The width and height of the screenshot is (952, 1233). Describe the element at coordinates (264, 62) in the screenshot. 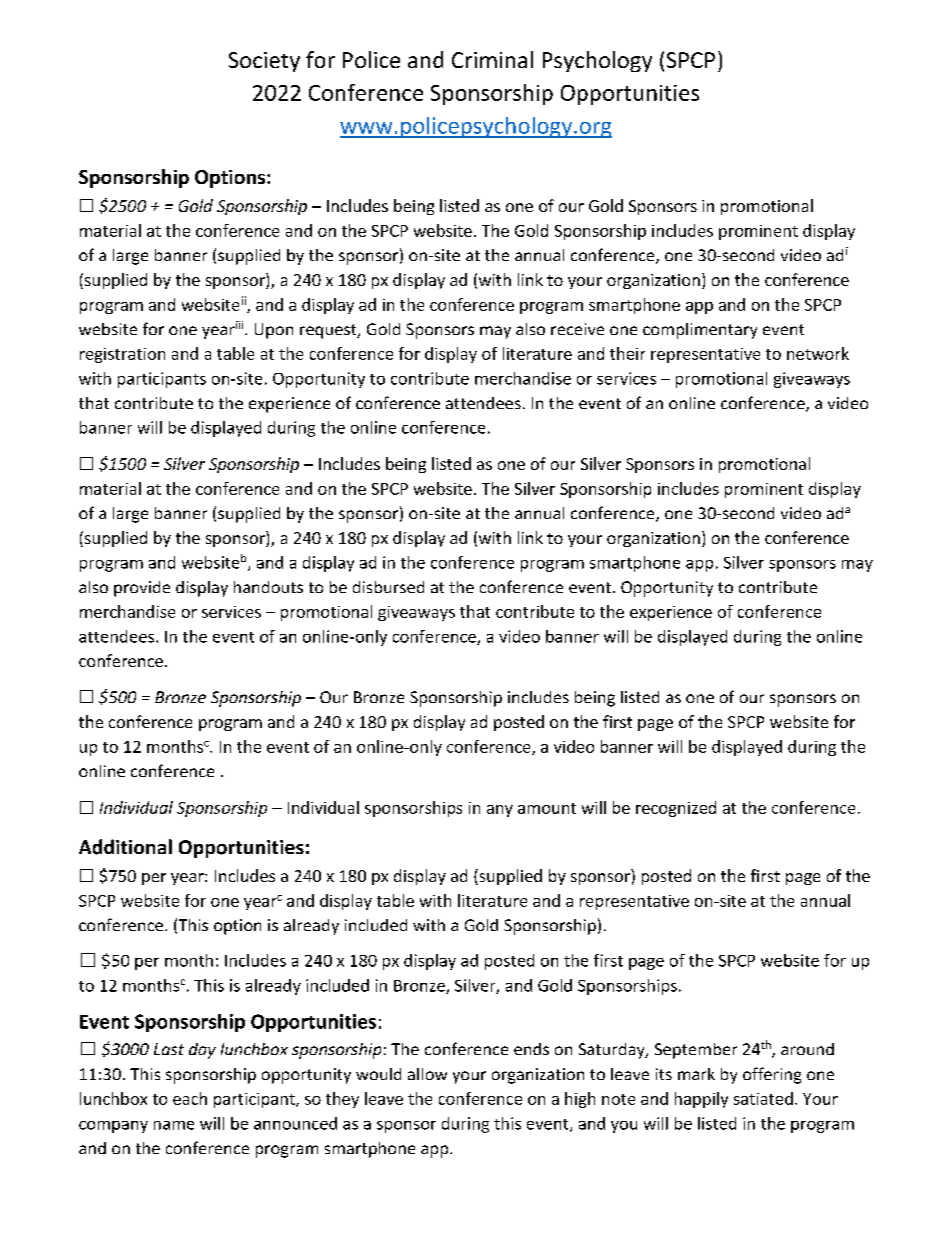

I see `Society` at that location.
